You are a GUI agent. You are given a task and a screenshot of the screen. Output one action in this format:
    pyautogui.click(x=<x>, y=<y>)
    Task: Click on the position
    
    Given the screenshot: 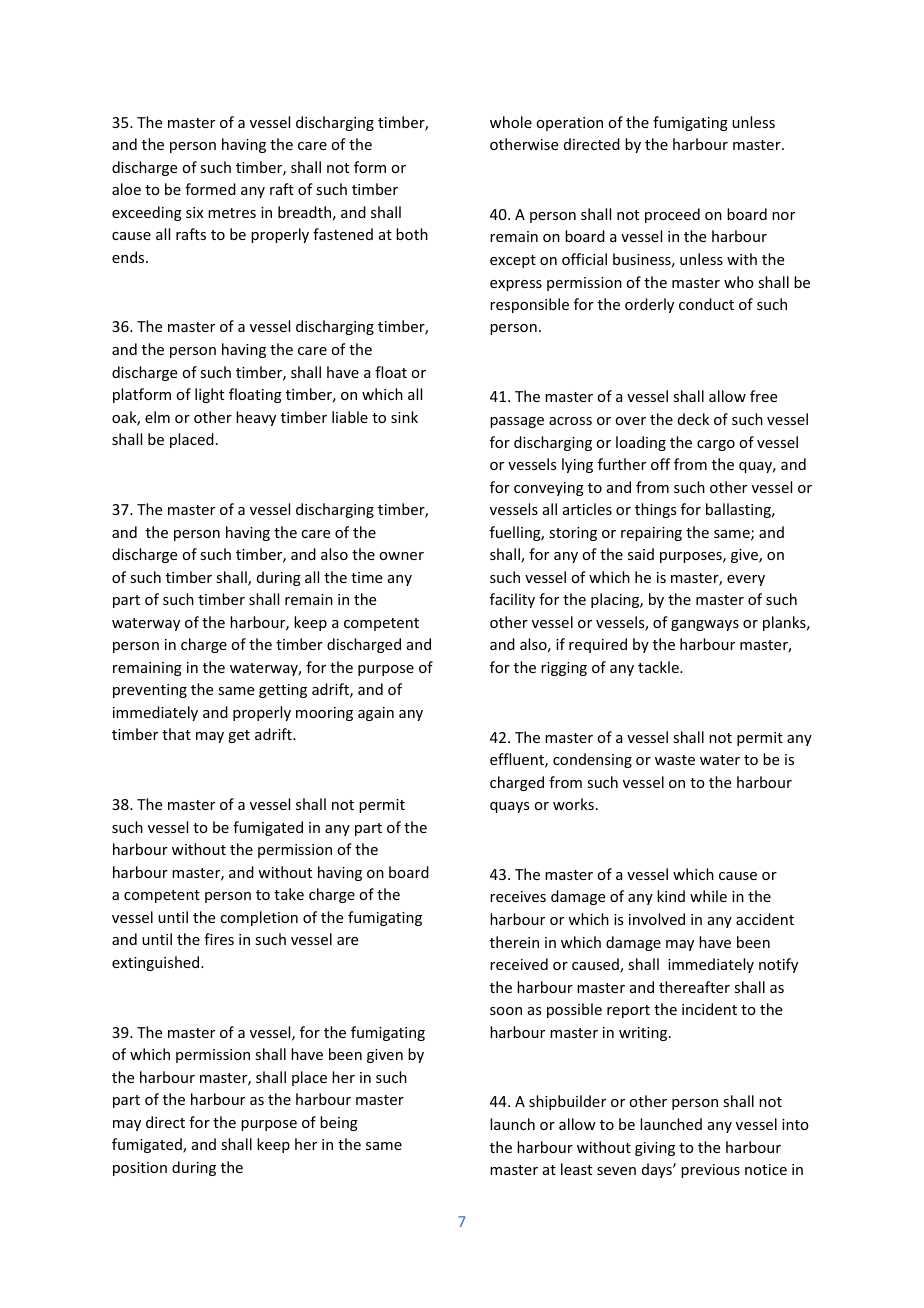 What is the action you would take?
    pyautogui.click(x=140, y=1169)
